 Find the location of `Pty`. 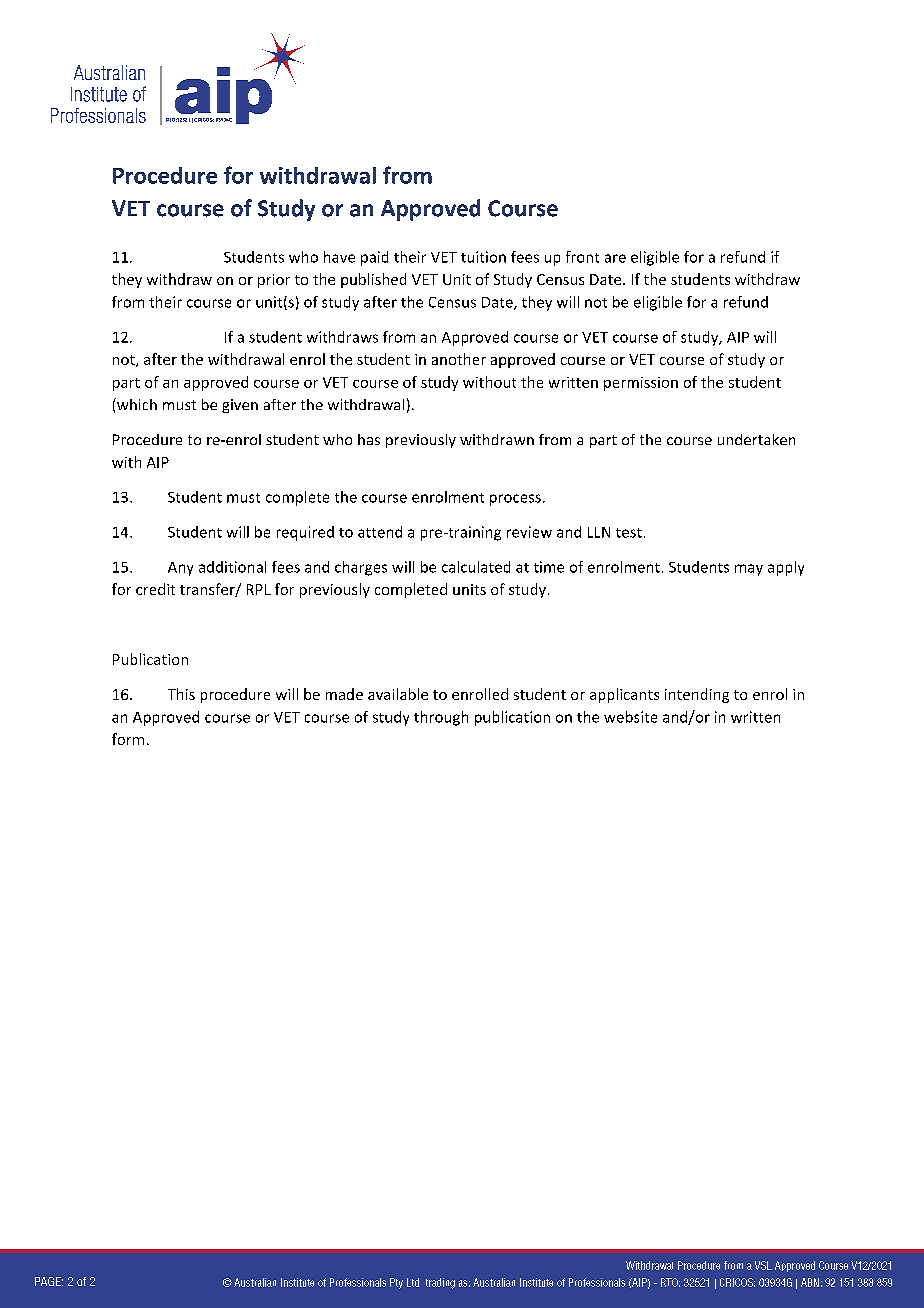

Pty is located at coordinates (396, 1283).
